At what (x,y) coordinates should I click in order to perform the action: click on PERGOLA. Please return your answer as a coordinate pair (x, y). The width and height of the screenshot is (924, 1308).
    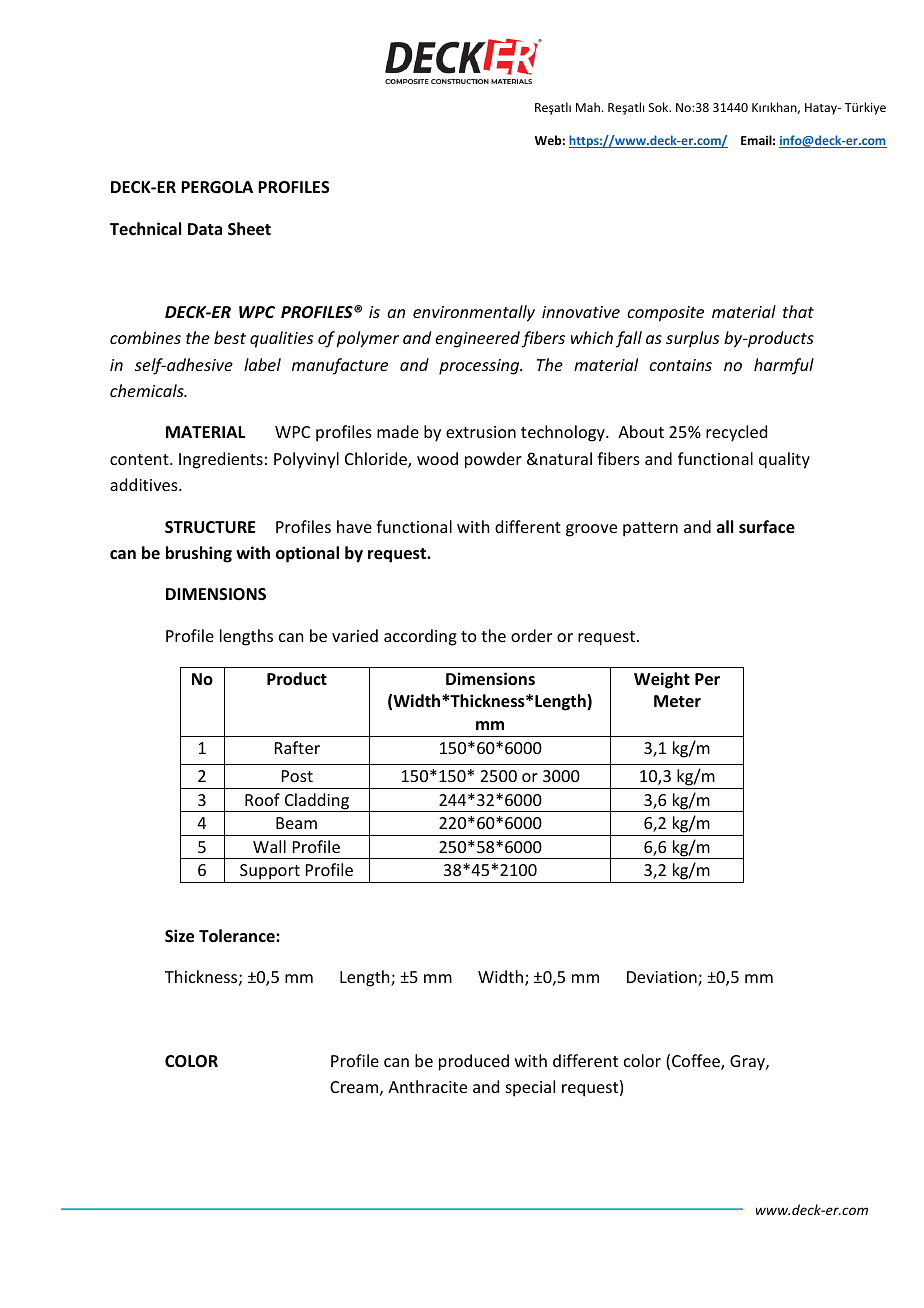
    Looking at the image, I should click on (217, 187).
